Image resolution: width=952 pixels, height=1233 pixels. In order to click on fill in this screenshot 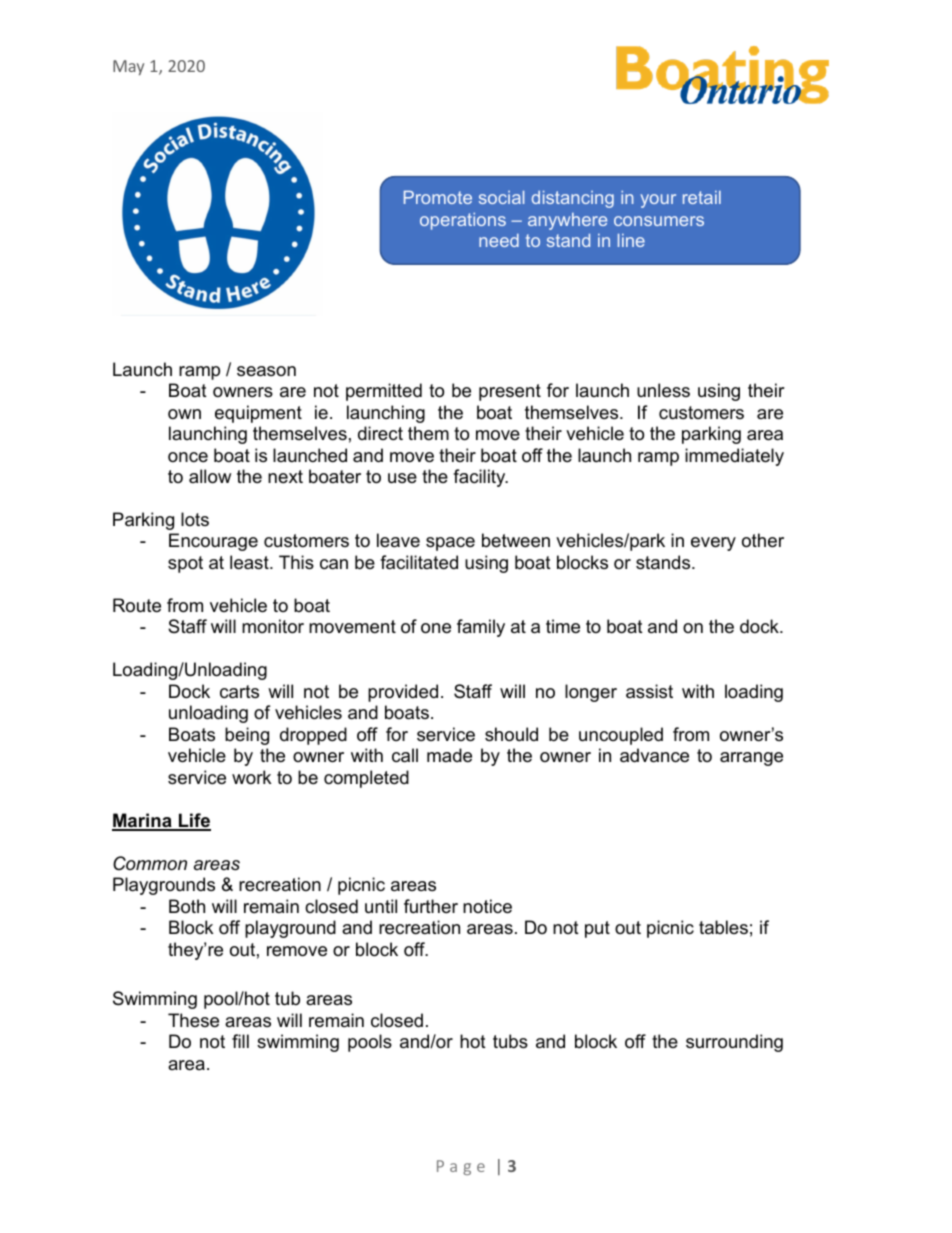, I will do `click(240, 1041)`.
